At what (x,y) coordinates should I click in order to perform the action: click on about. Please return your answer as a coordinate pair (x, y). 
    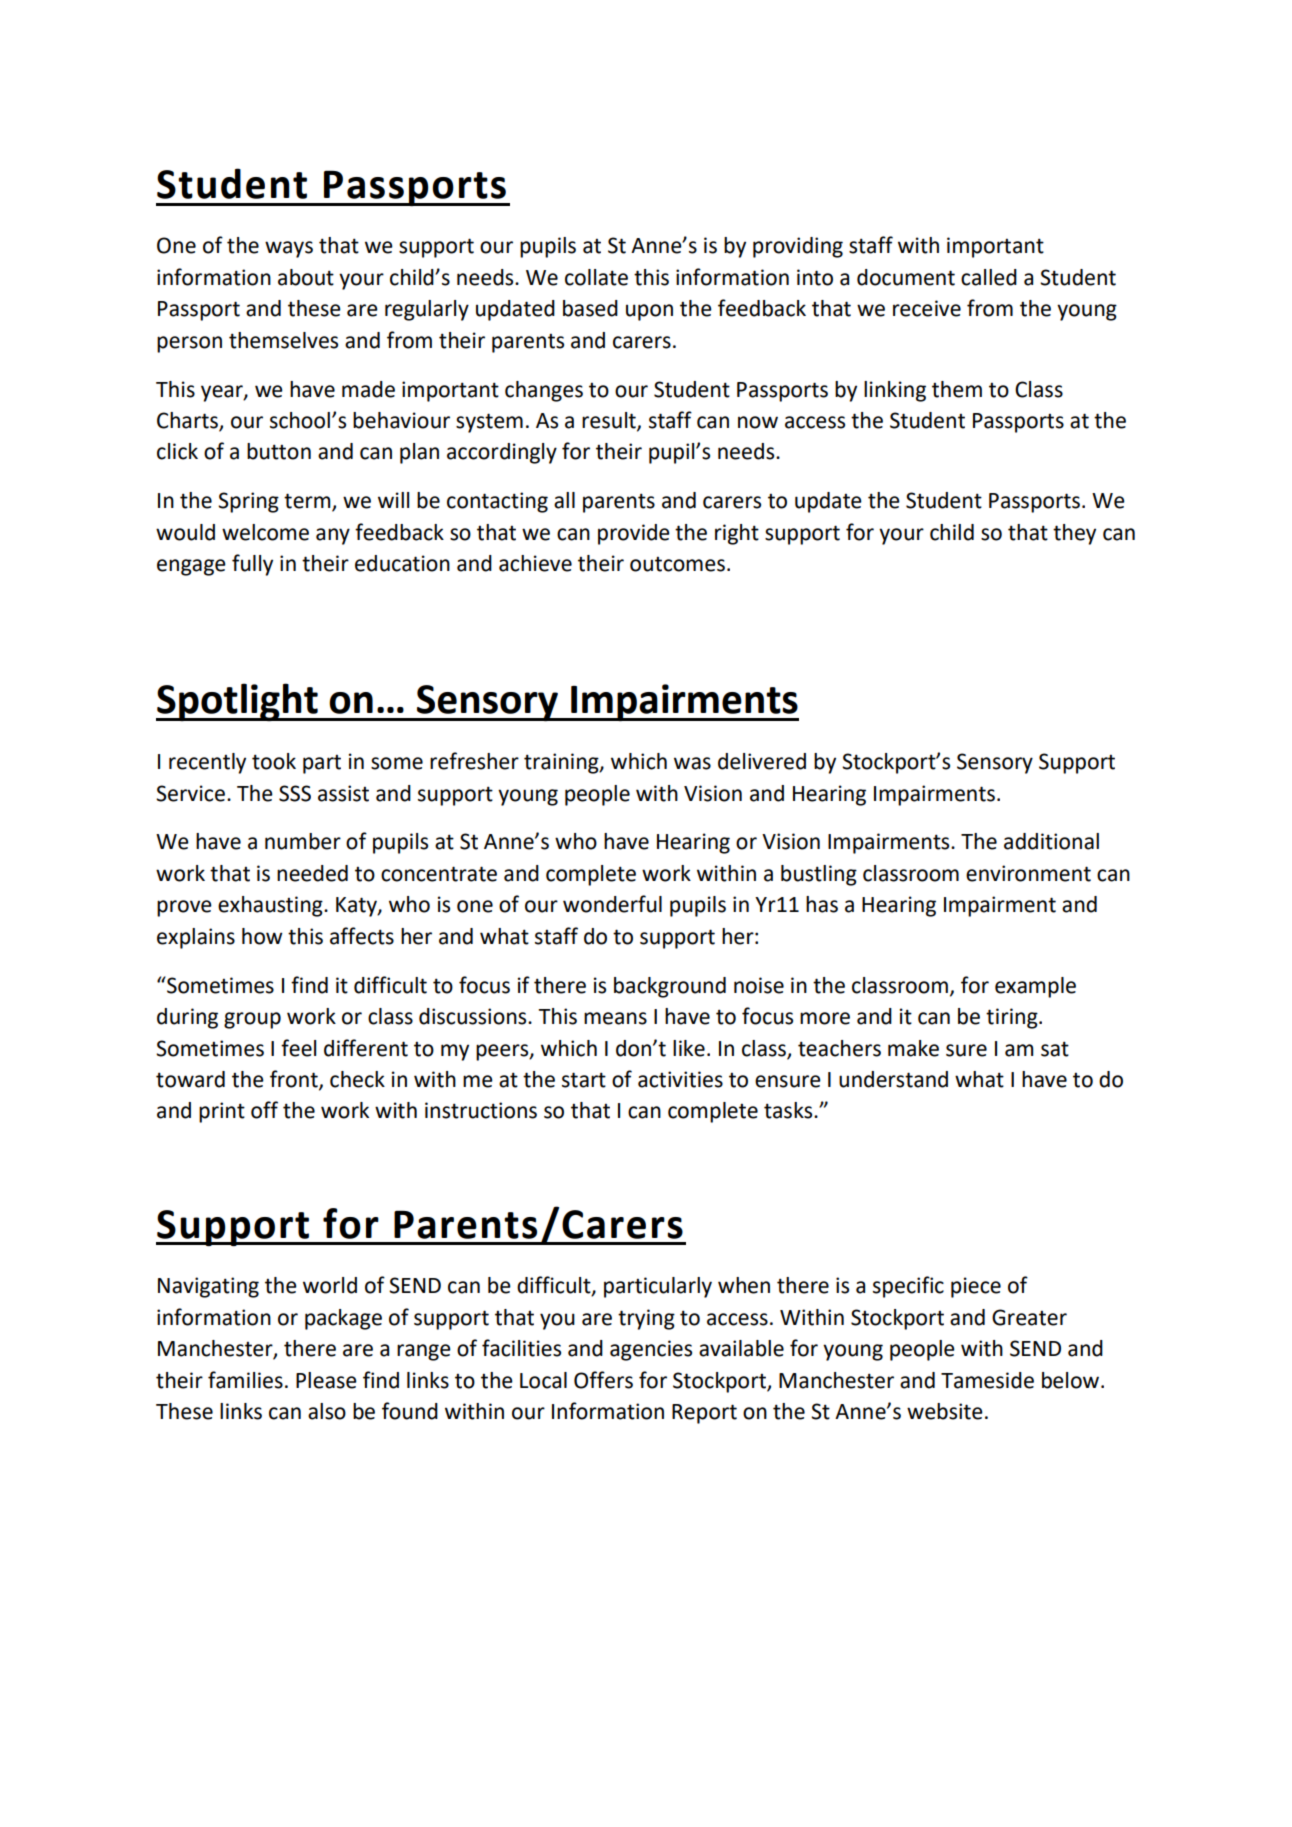
    Looking at the image, I should click on (306, 277).
